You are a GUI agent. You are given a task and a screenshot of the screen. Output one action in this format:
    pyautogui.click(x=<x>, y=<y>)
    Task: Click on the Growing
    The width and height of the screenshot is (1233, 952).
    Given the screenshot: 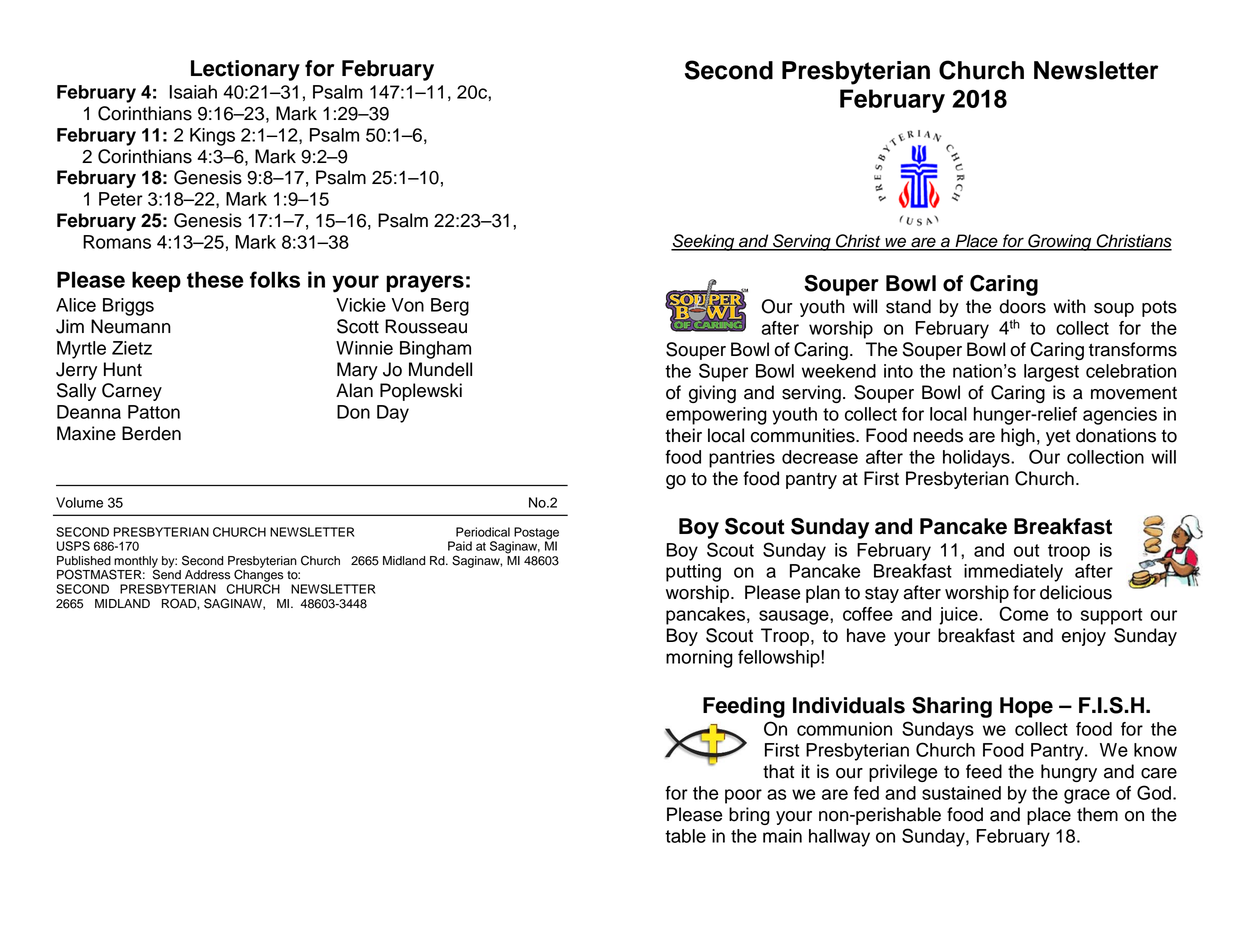 What is the action you would take?
    pyautogui.click(x=1060, y=242)
